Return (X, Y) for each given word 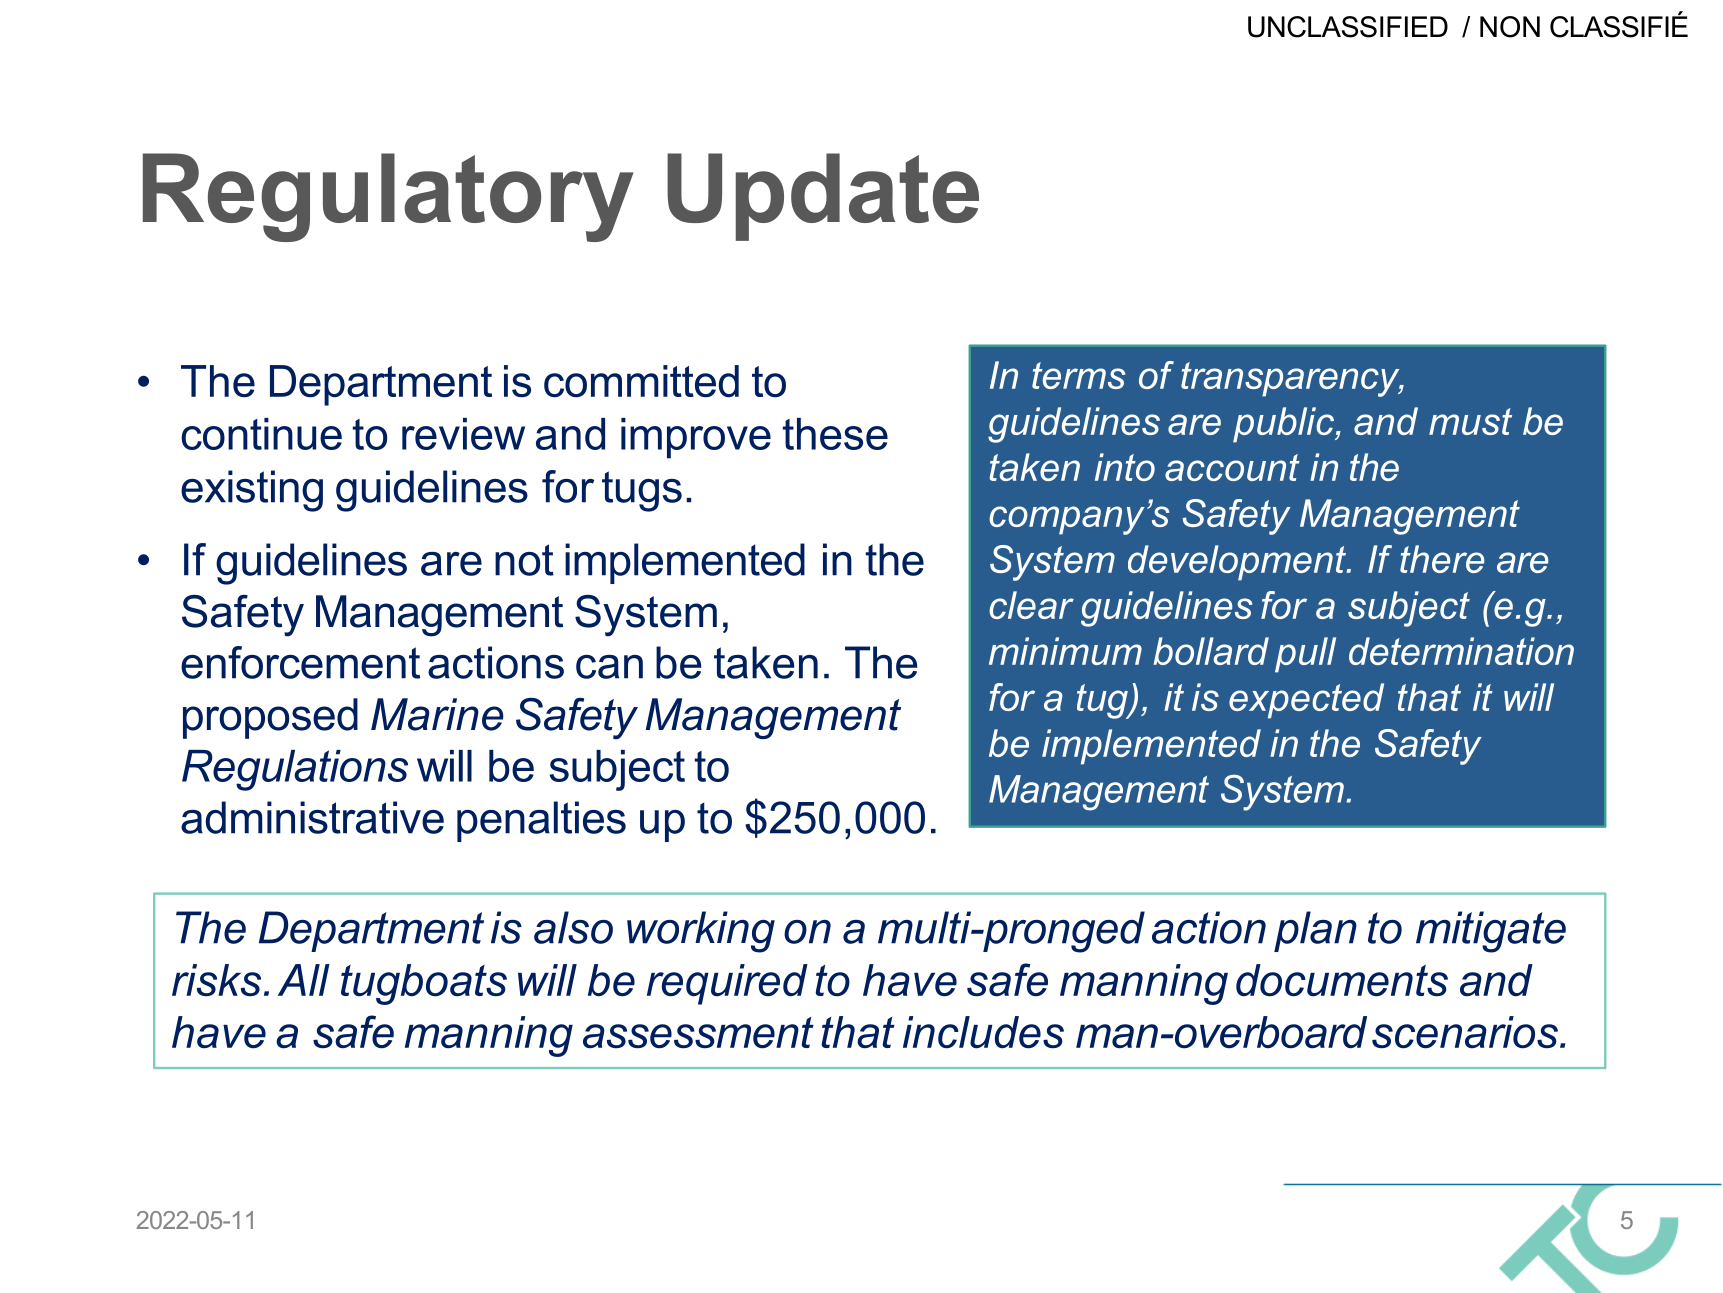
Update (823, 197)
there (1442, 559)
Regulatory (388, 197)
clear (1031, 605)
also (573, 927)
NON (1510, 27)
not (524, 560)
